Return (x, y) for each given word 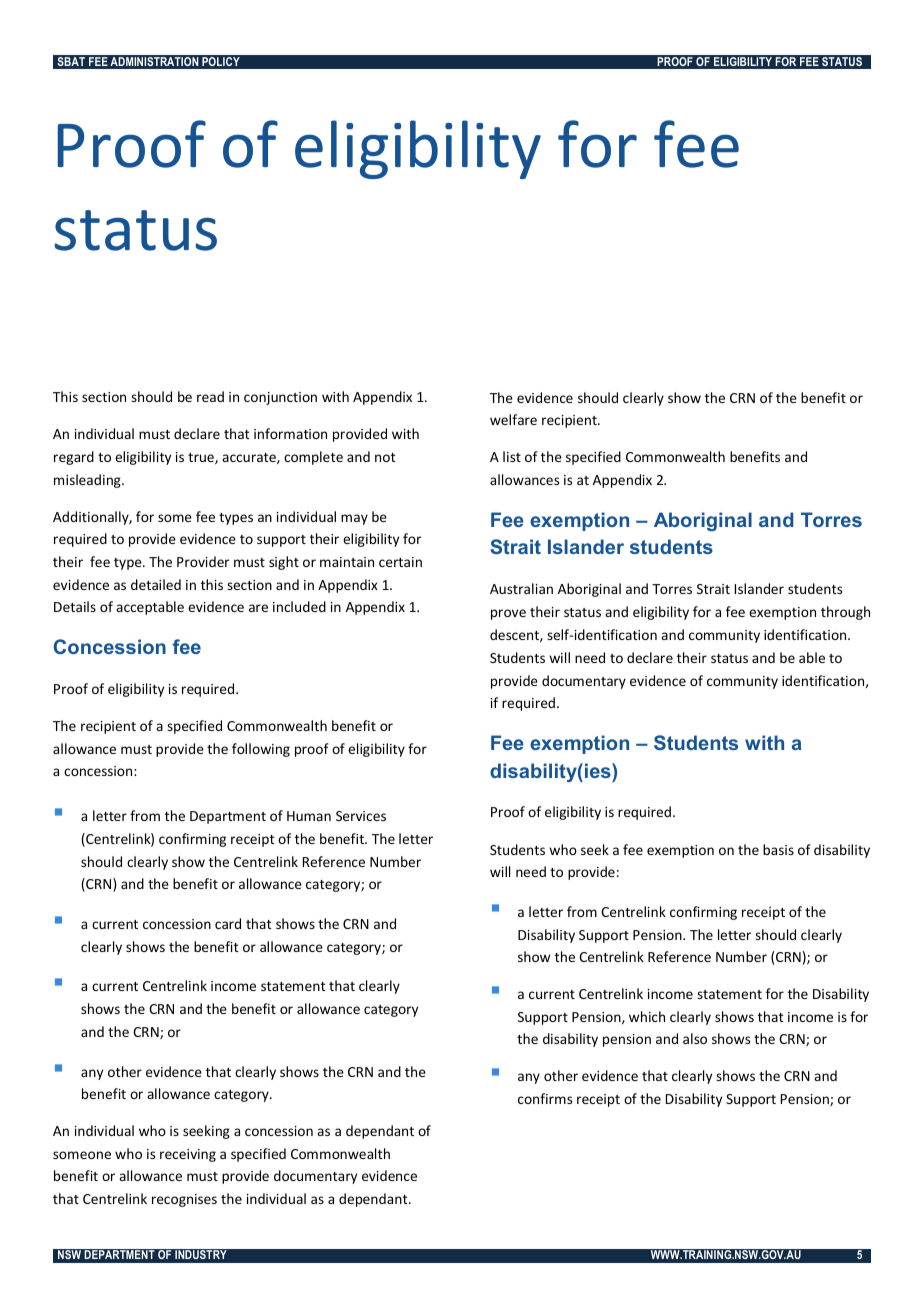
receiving (188, 1155)
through (845, 613)
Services (361, 816)
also (695, 1038)
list (512, 456)
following (261, 750)
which (647, 1016)
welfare (513, 419)
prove (508, 614)
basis (778, 849)
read (210, 396)
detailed (156, 584)
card (228, 923)
